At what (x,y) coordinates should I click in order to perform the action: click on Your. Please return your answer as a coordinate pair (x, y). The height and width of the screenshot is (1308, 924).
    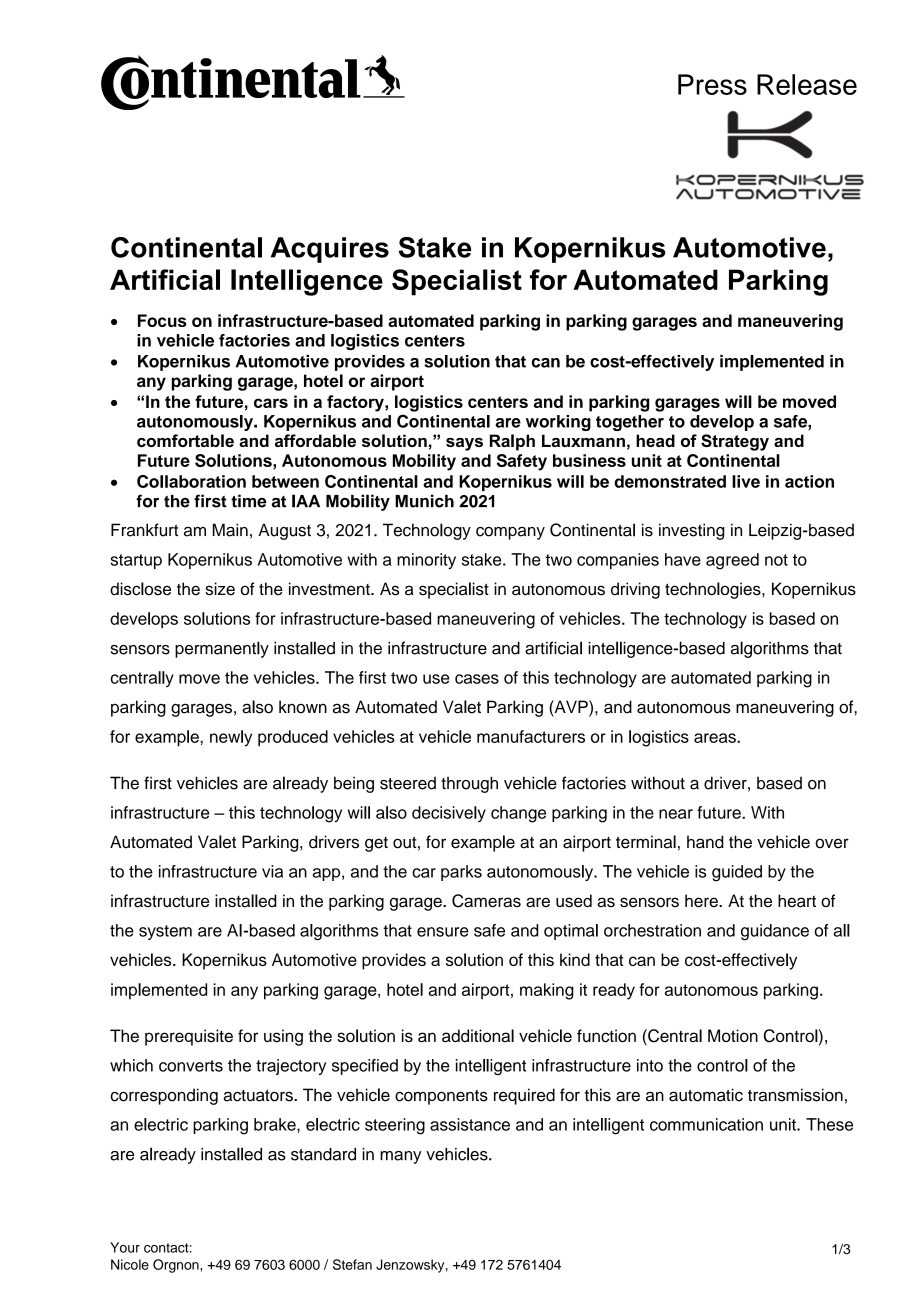
    Looking at the image, I should click on (125, 1247).
